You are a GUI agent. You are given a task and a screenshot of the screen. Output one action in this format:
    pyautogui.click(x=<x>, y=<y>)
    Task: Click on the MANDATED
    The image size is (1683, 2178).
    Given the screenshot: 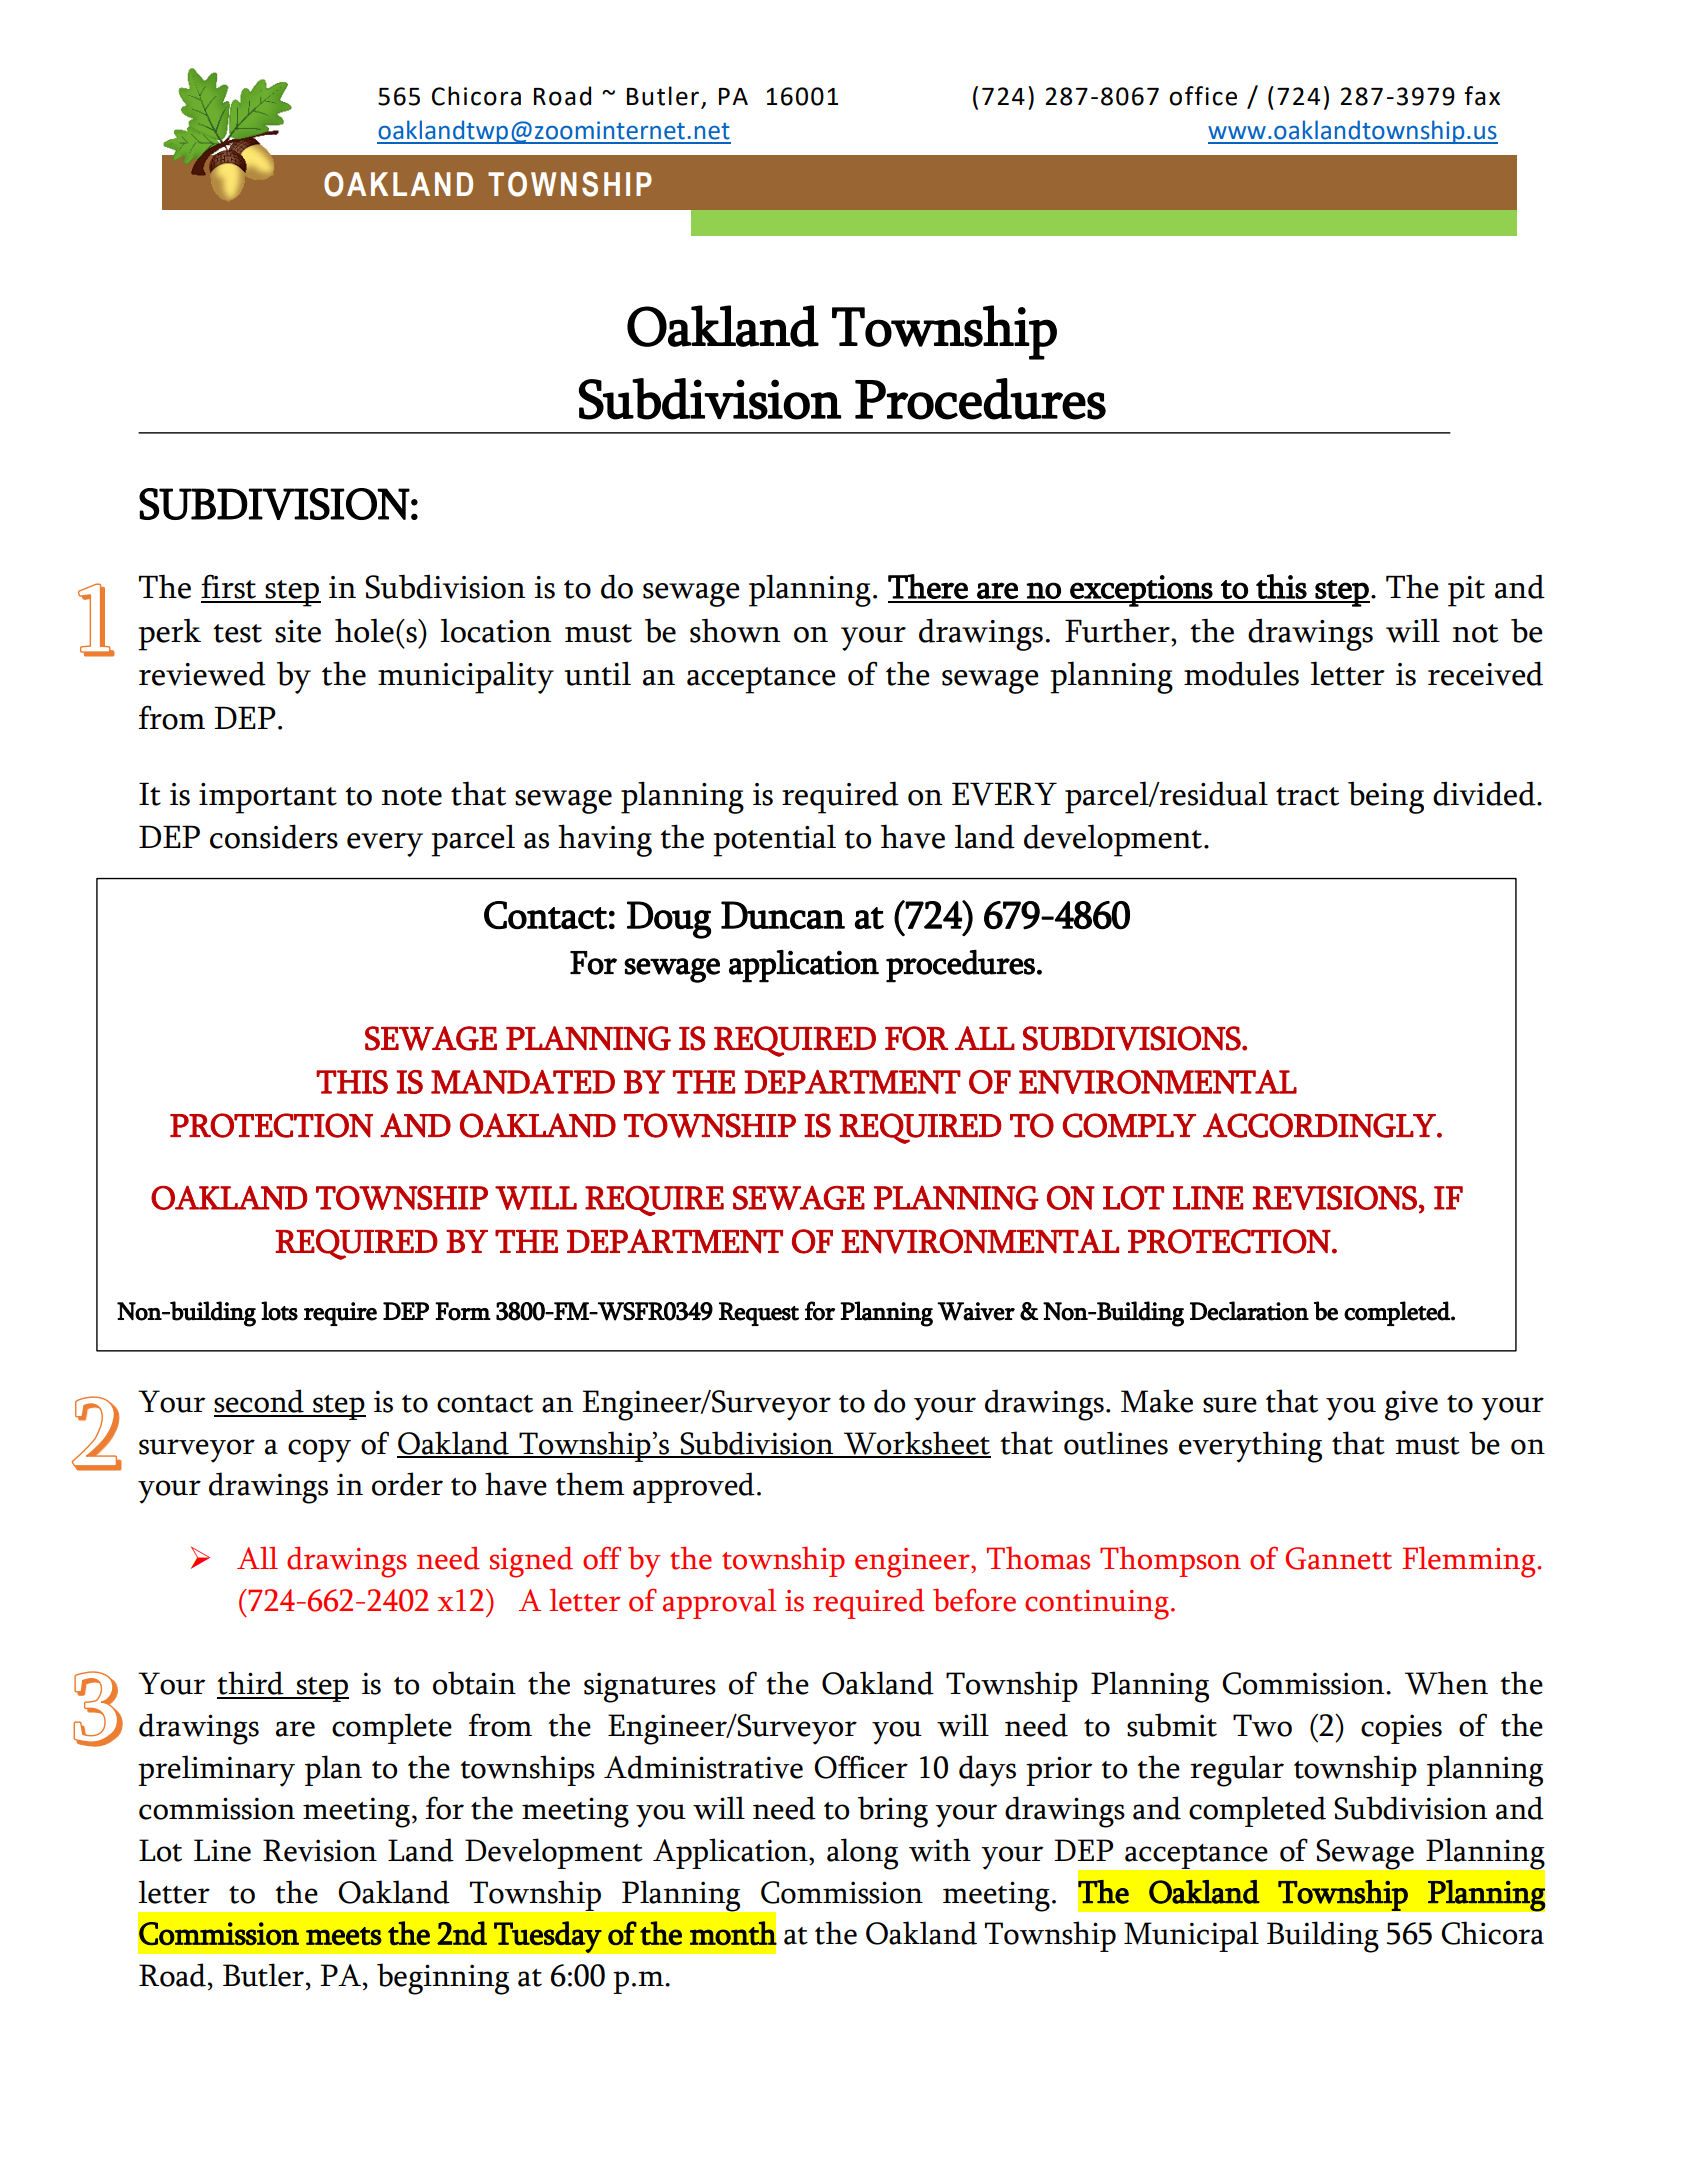 What is the action you would take?
    pyautogui.click(x=523, y=1082)
